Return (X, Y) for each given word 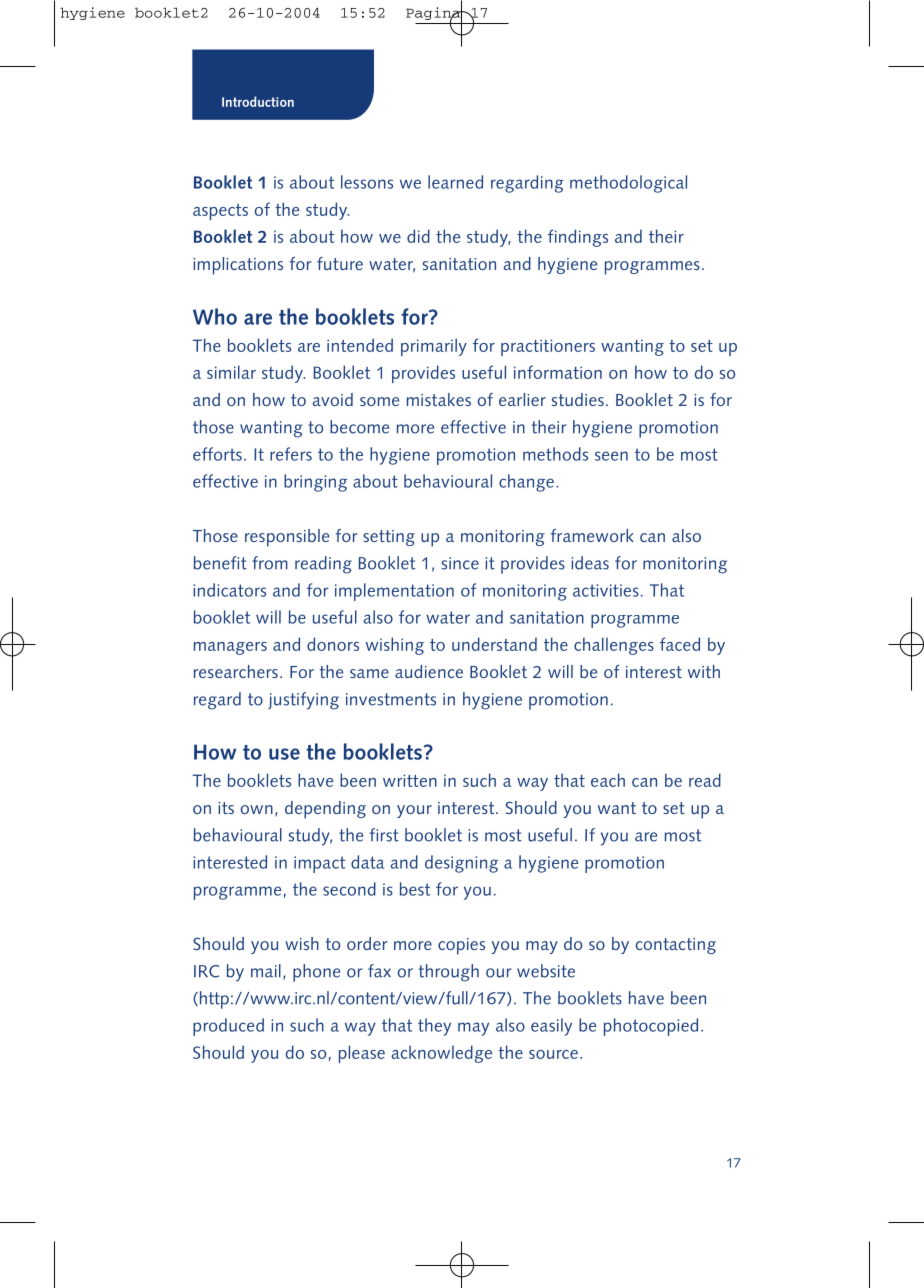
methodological (628, 184)
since (460, 563)
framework (592, 535)
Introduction (258, 101)
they (434, 1027)
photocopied (651, 1027)
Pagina (434, 13)
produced (228, 1027)
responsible (287, 538)
